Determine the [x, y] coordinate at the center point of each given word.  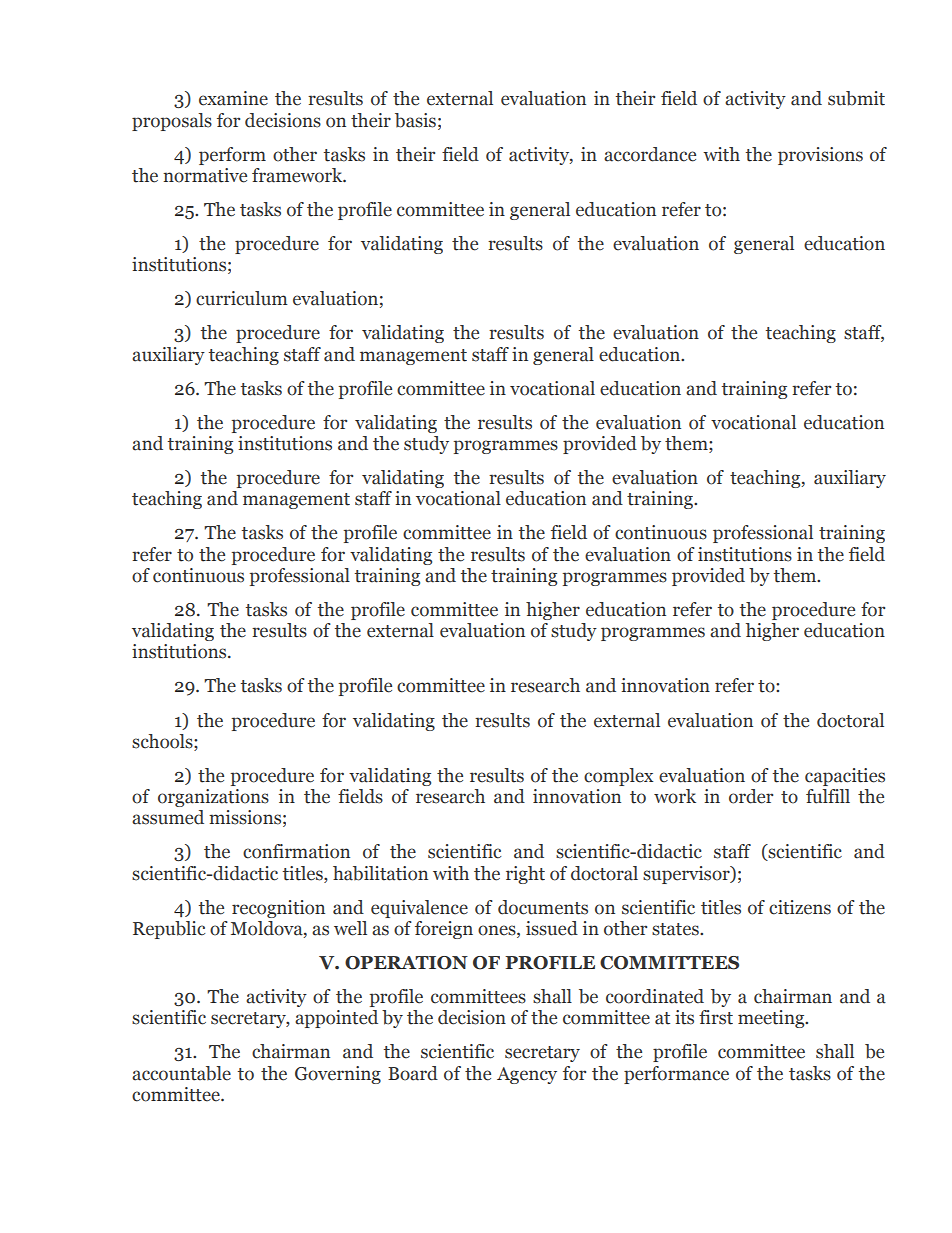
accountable [181, 1073]
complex [618, 777]
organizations [213, 798]
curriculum [242, 298]
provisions [820, 156]
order [751, 796]
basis [415, 120]
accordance [650, 154]
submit [856, 98]
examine [233, 98]
